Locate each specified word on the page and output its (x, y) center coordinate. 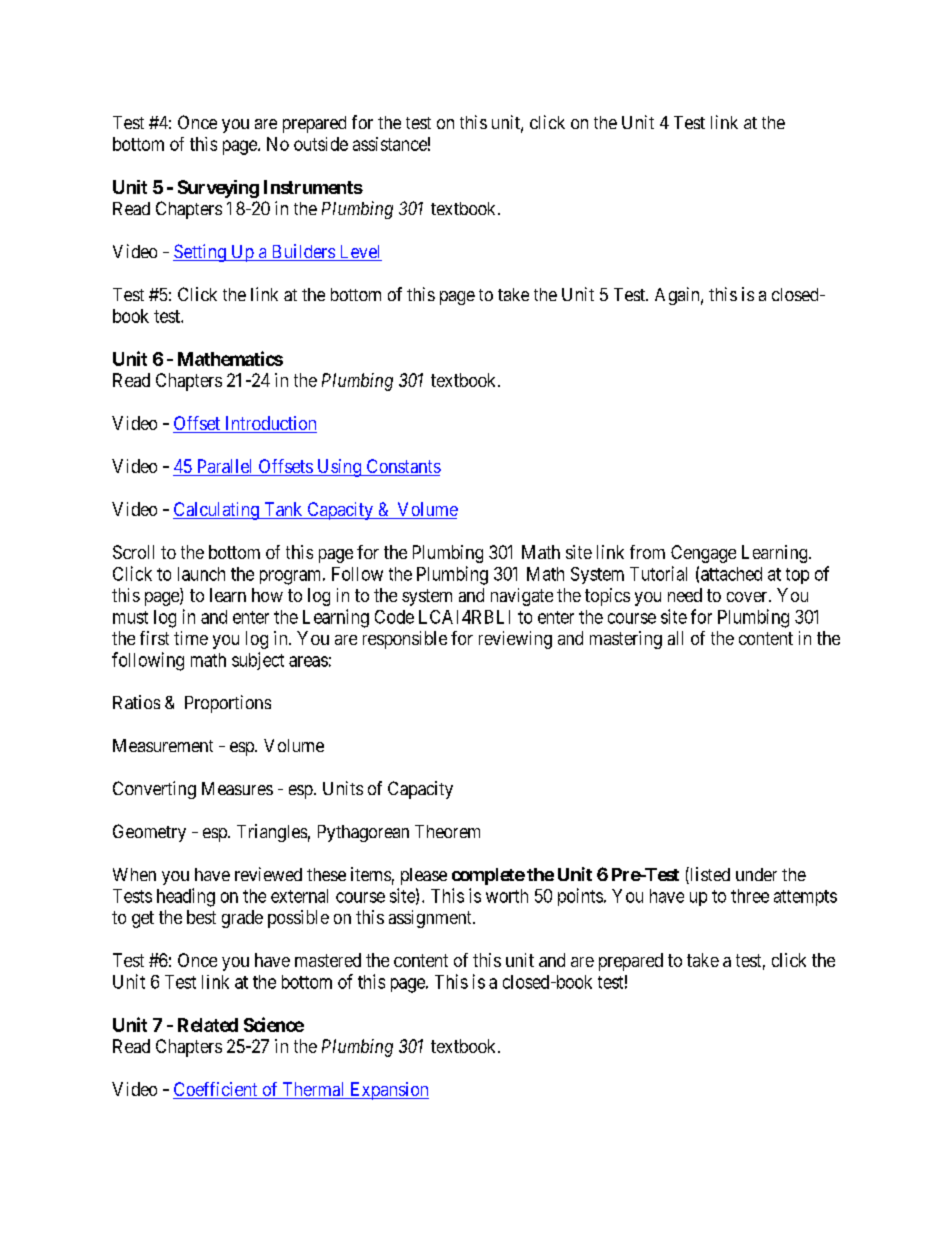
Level (359, 253)
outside (321, 144)
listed (709, 875)
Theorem (447, 831)
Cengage (703, 554)
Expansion (388, 1091)
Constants (402, 467)
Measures (237, 788)
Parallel (225, 467)
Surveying (218, 189)
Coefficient (216, 1090)
